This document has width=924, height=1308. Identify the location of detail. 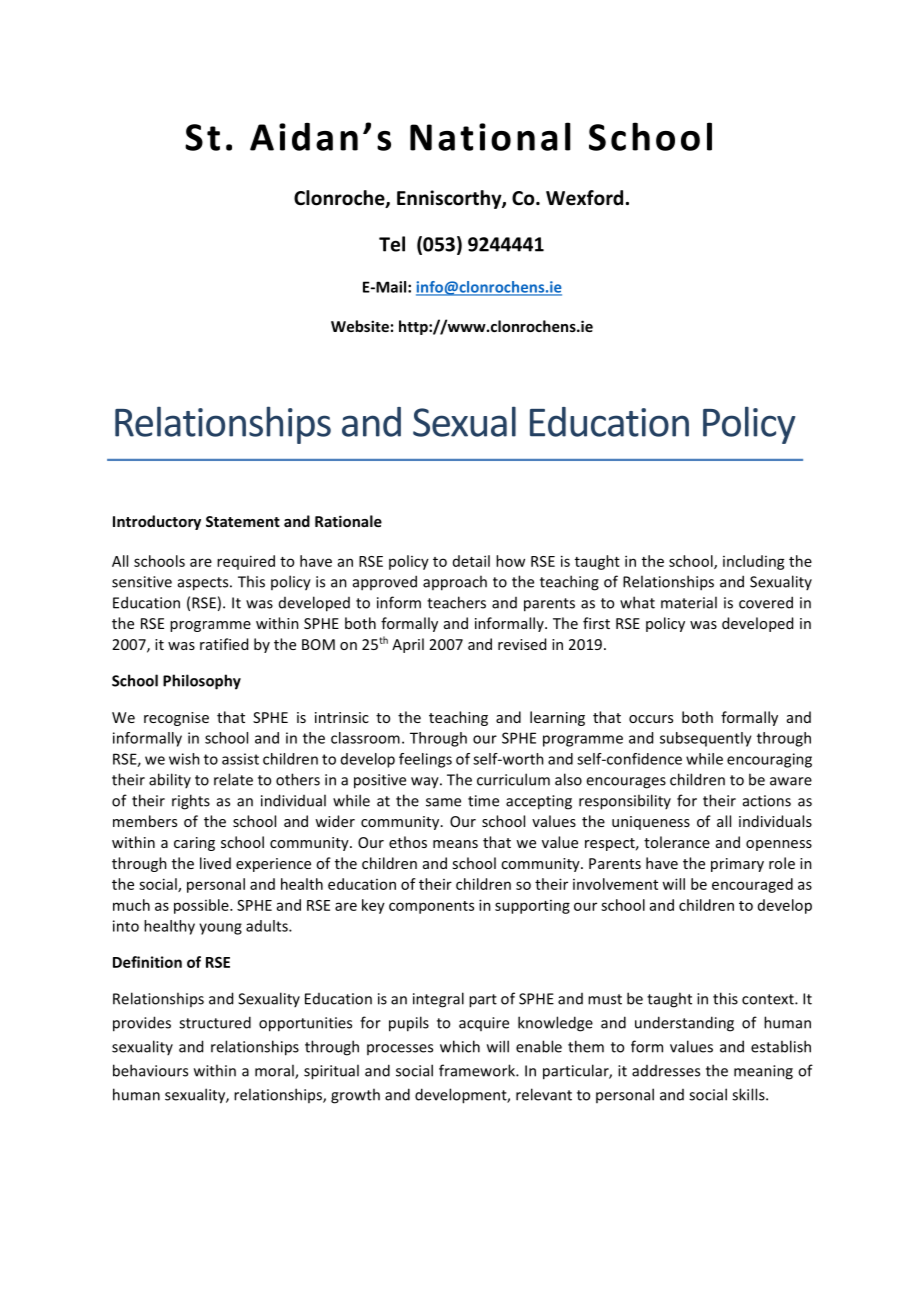
(471, 561).
